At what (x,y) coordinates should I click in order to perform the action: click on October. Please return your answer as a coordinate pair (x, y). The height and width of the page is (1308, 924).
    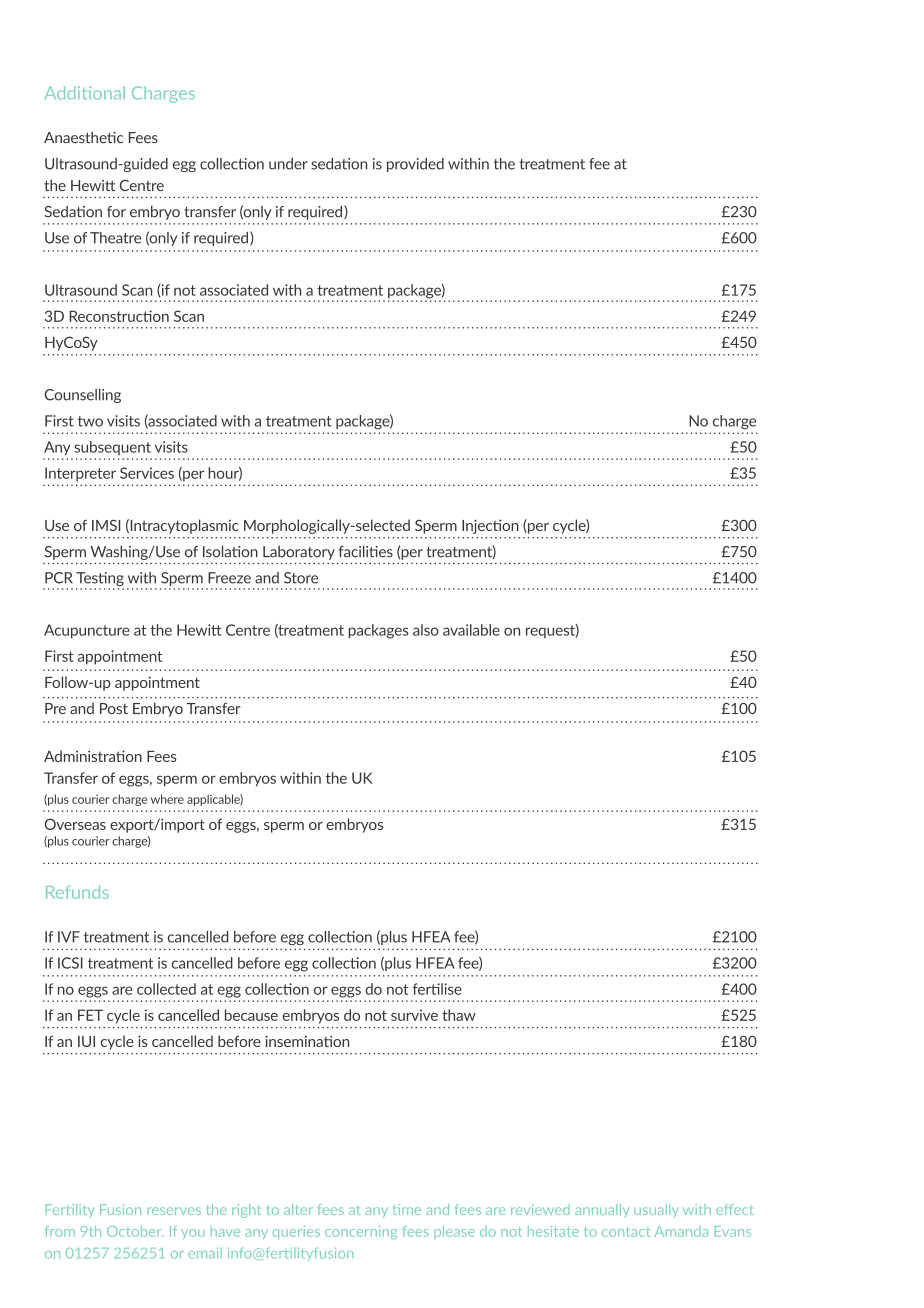
    Looking at the image, I should click on (135, 1231).
